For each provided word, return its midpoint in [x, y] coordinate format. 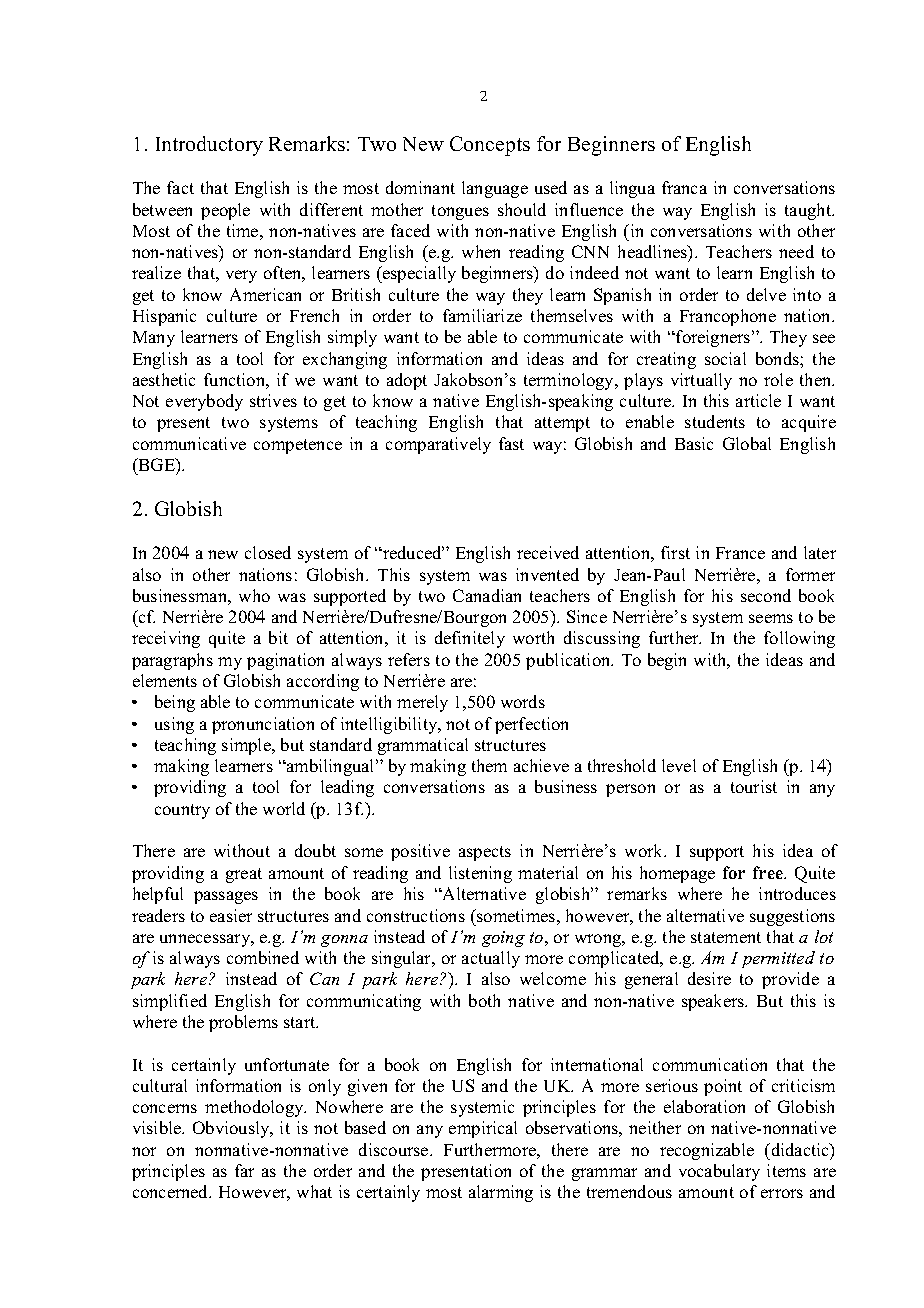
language [495, 189]
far [244, 1170]
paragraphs [172, 661]
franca [684, 187]
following [799, 639]
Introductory [209, 146]
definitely [470, 639]
